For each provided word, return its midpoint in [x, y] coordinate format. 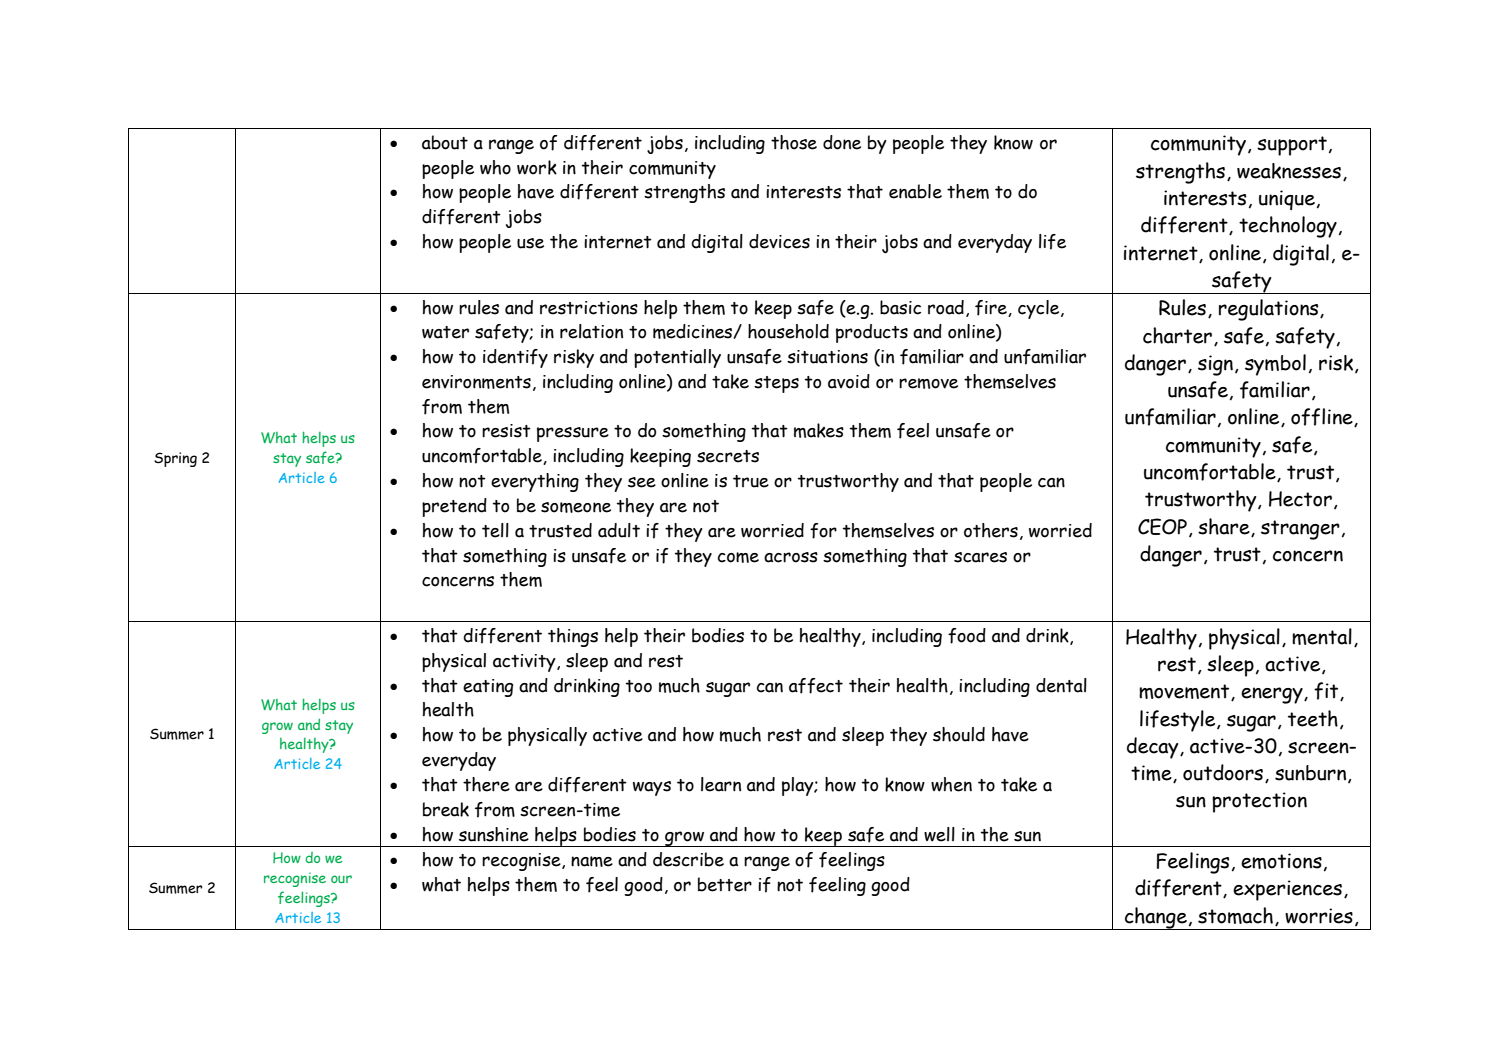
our [341, 879]
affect [816, 686]
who [495, 167]
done [842, 142]
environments [476, 382]
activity [525, 663]
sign [1215, 365]
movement [1185, 692]
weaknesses [1289, 171]
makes [819, 430]
